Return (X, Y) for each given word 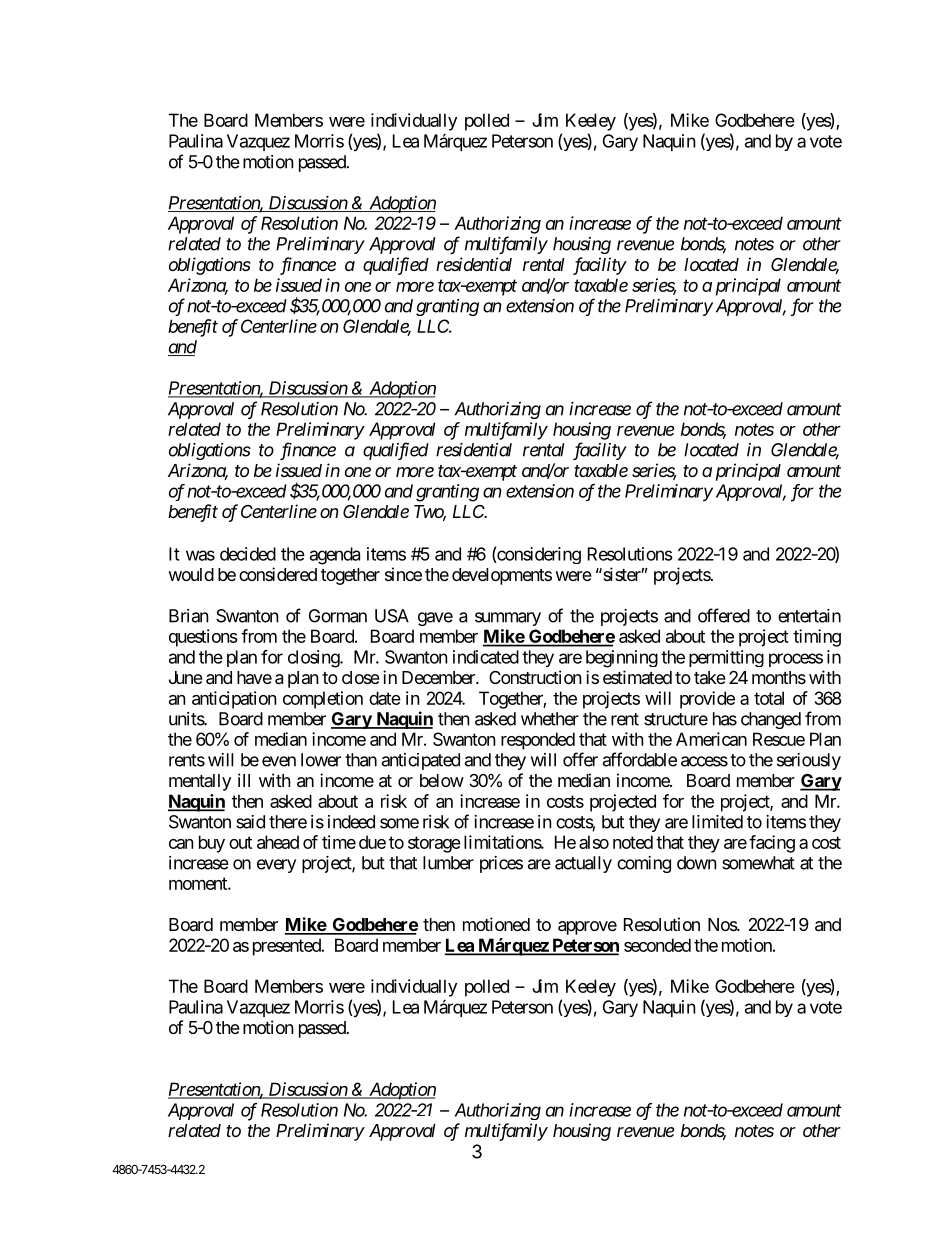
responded (538, 741)
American (711, 739)
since (403, 574)
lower (321, 760)
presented (287, 947)
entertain (809, 616)
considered (278, 574)
